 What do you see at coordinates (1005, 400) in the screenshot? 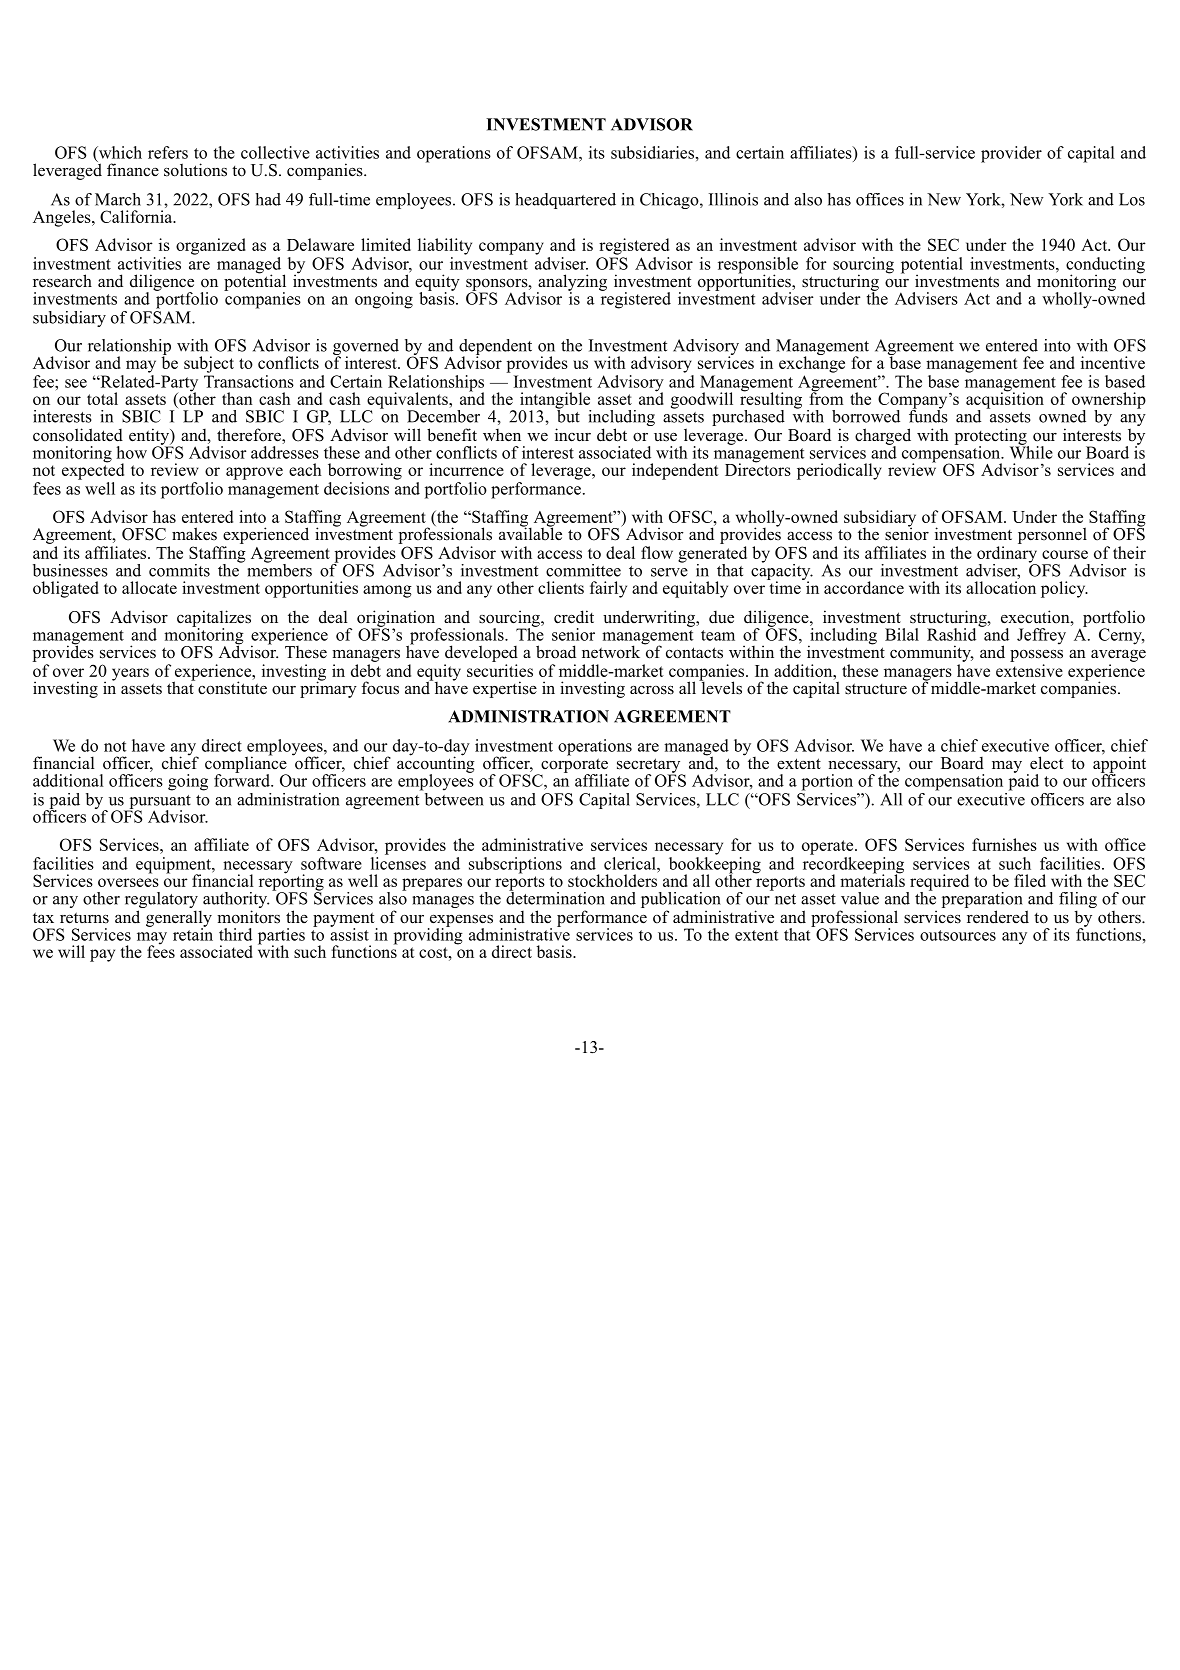
I see `acquisition` at bounding box center [1005, 400].
